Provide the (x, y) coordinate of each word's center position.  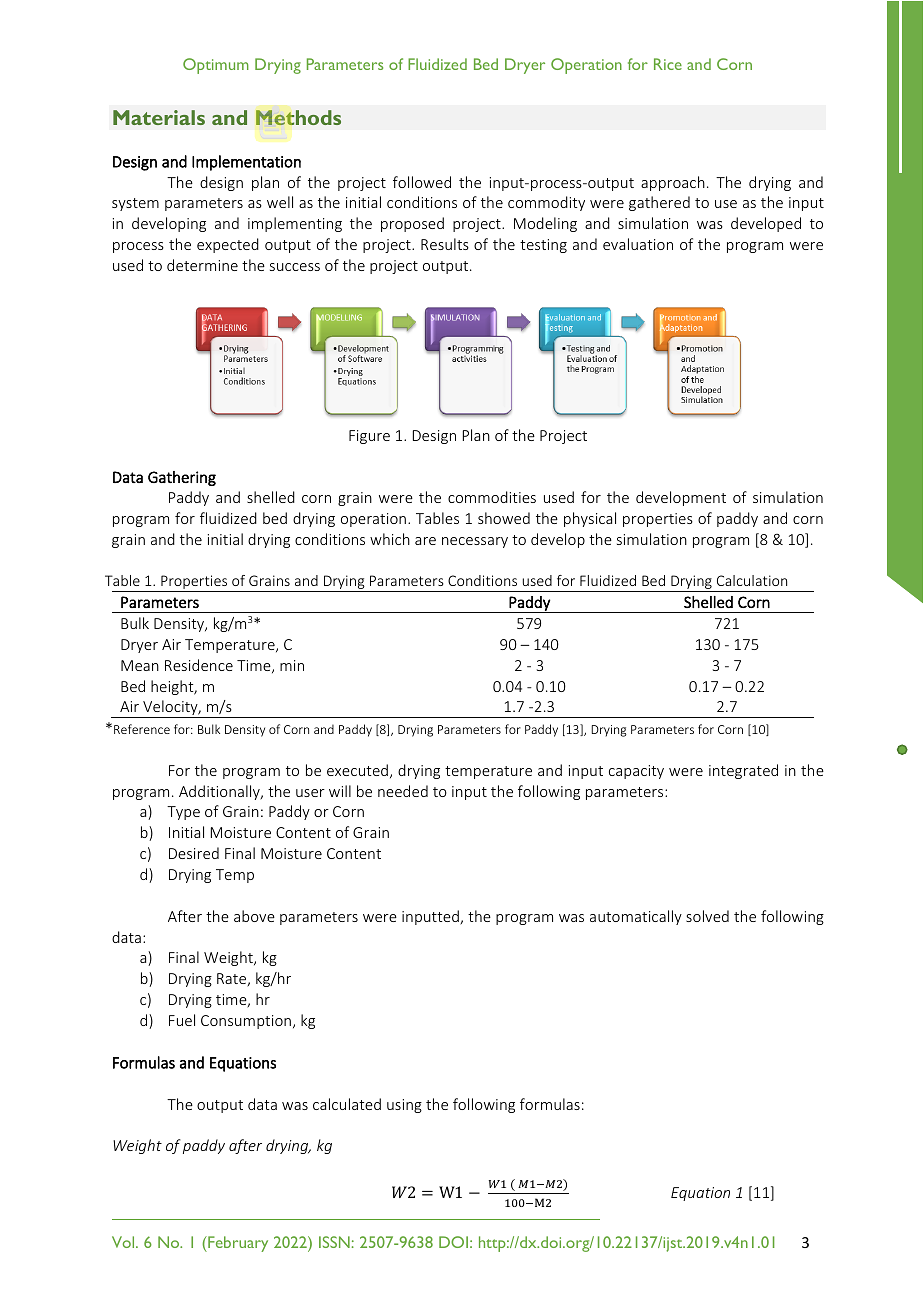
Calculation (752, 580)
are (425, 541)
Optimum (216, 66)
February (237, 1244)
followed (422, 182)
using (404, 1106)
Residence (199, 665)
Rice (668, 64)
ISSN (334, 1242)
